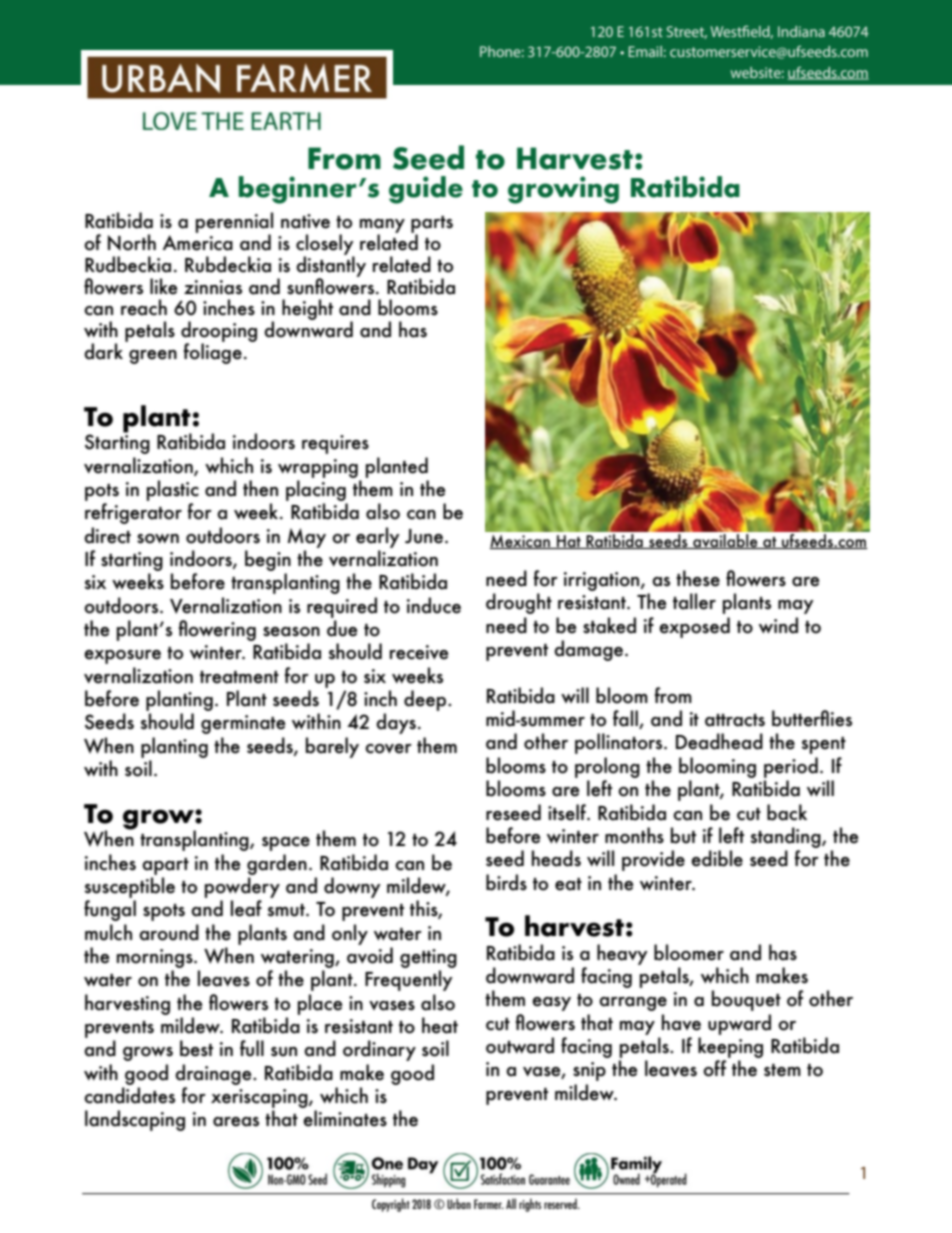 This screenshot has width=952, height=1233. I want to click on guide, so click(426, 190).
